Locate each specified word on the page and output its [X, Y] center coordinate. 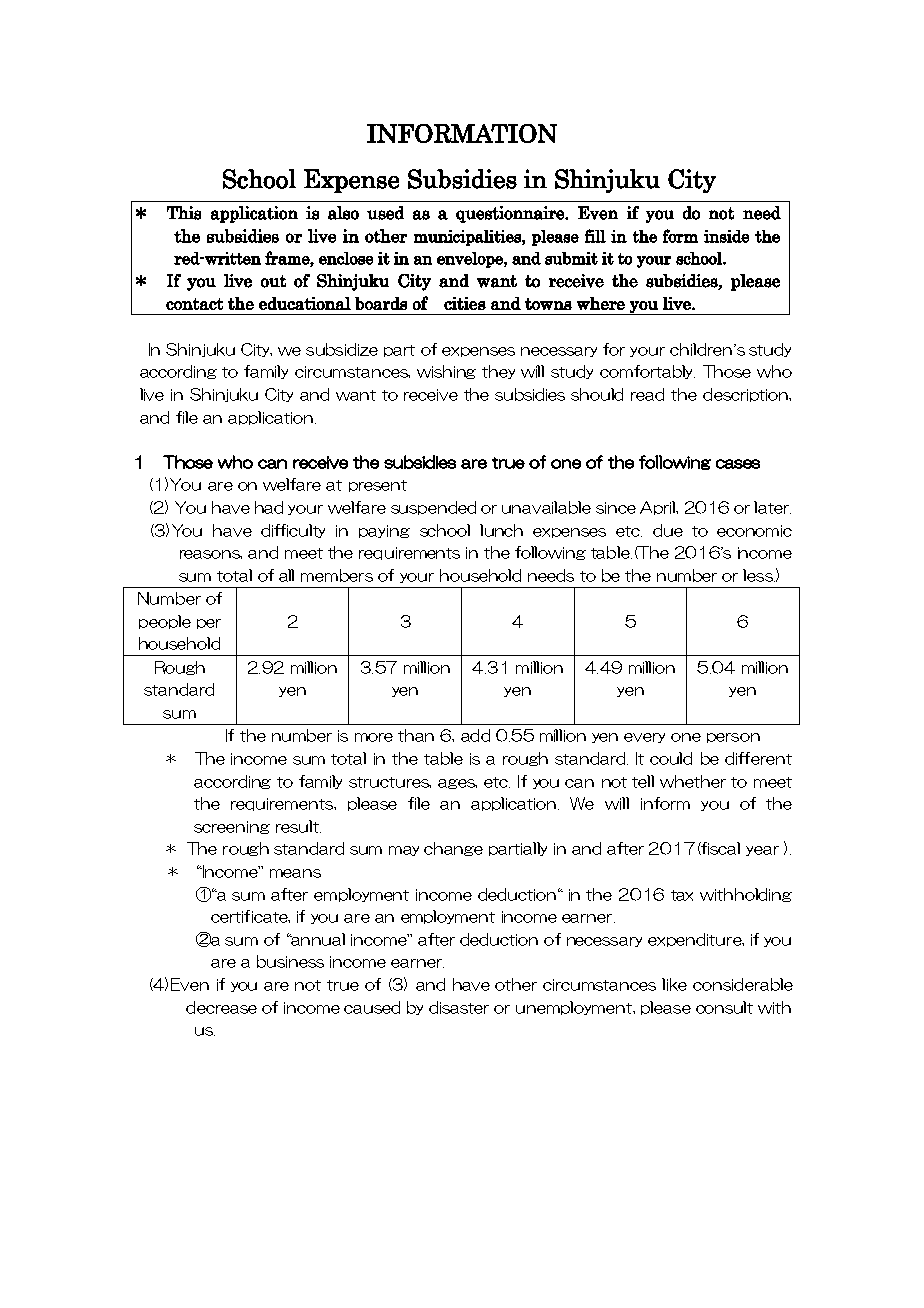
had [269, 507]
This [184, 213]
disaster [459, 1007]
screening [232, 827]
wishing [446, 372]
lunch [501, 530]
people [165, 622]
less [759, 575]
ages [457, 784]
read [647, 394]
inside [726, 236]
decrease [221, 1007]
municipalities [468, 238]
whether [693, 781]
